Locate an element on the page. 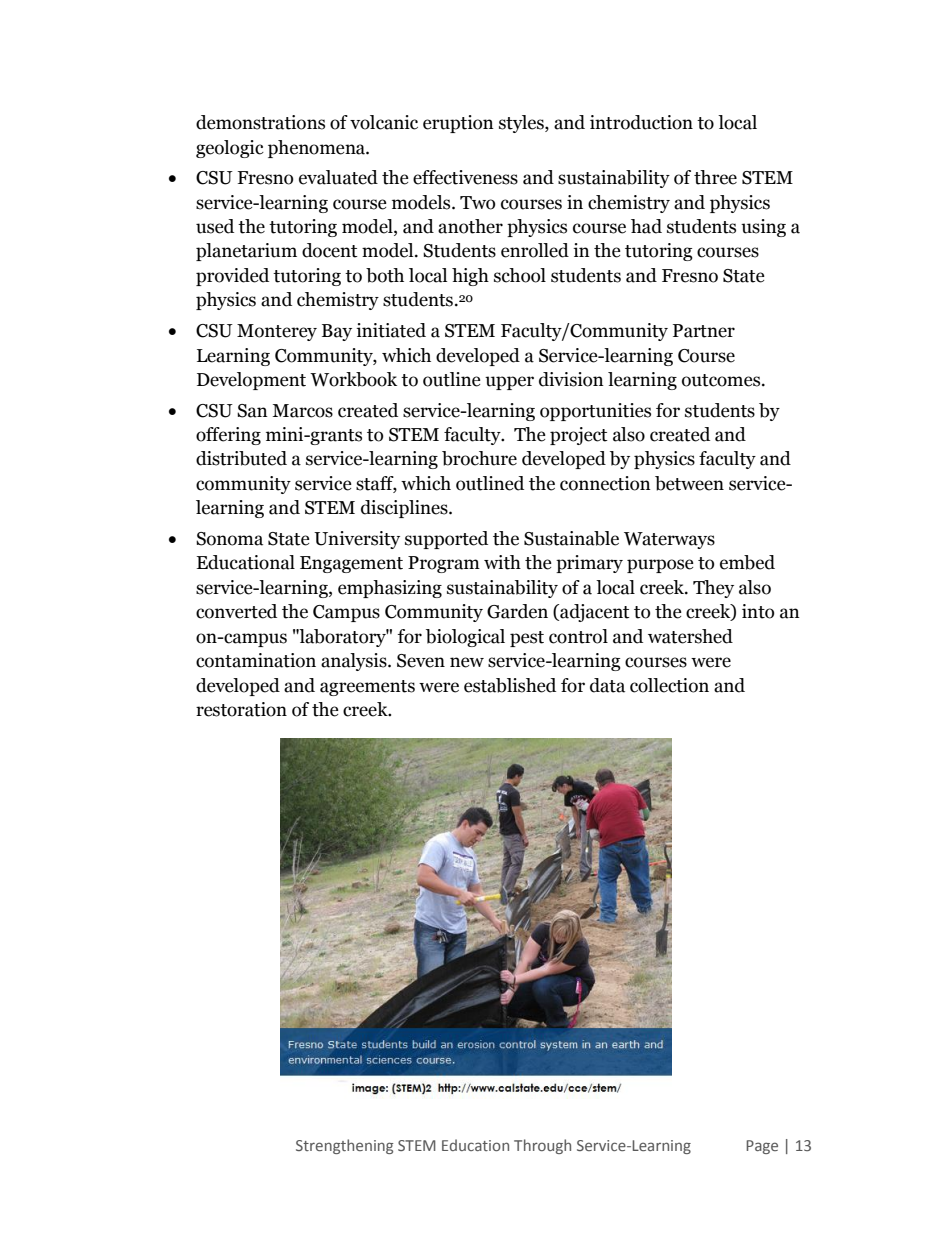 The width and height of the page is (952, 1233). Through is located at coordinates (542, 1146).
